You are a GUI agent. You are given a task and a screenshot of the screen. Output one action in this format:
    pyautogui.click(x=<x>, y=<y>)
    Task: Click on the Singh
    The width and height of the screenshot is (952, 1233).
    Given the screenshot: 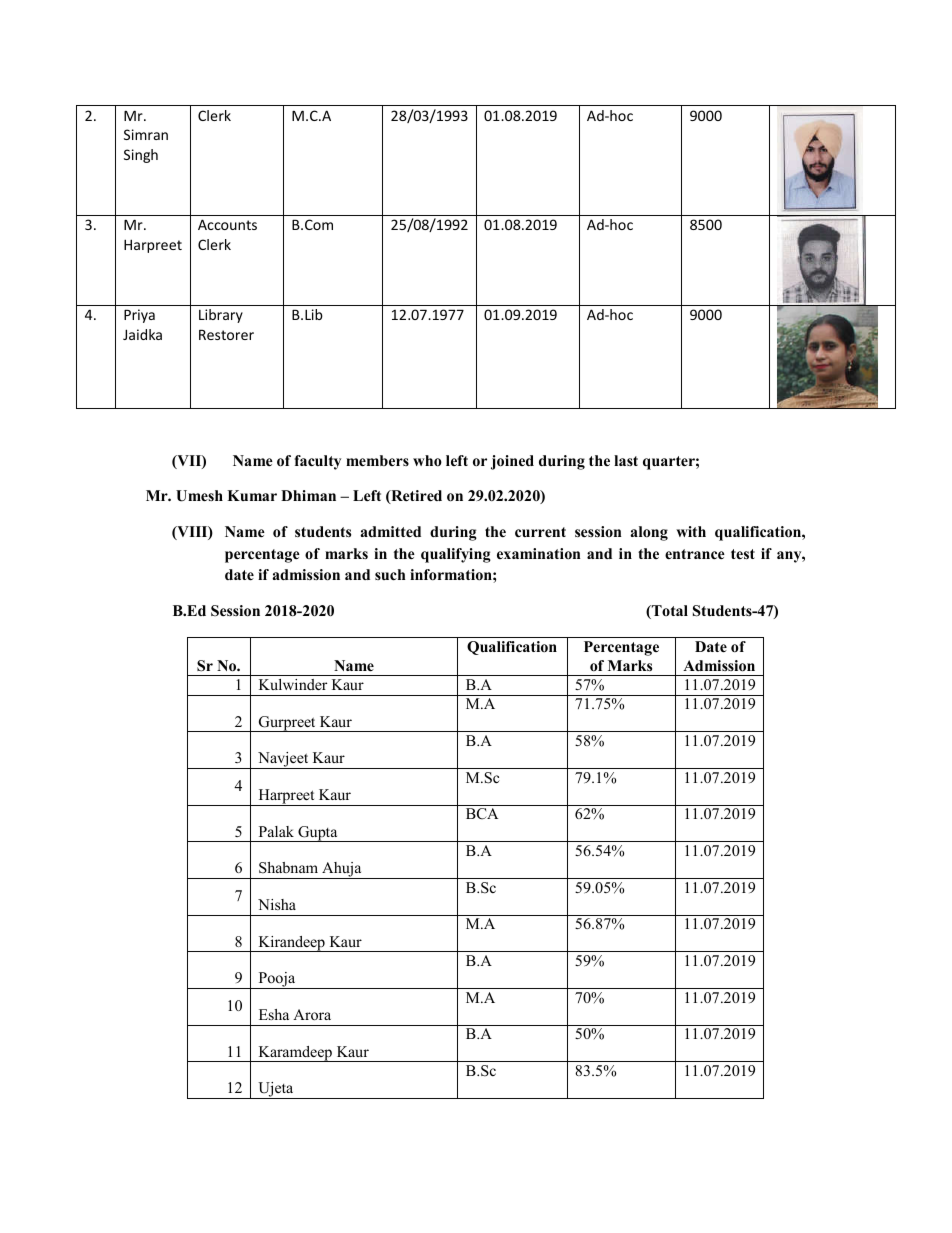 What is the action you would take?
    pyautogui.click(x=141, y=156)
